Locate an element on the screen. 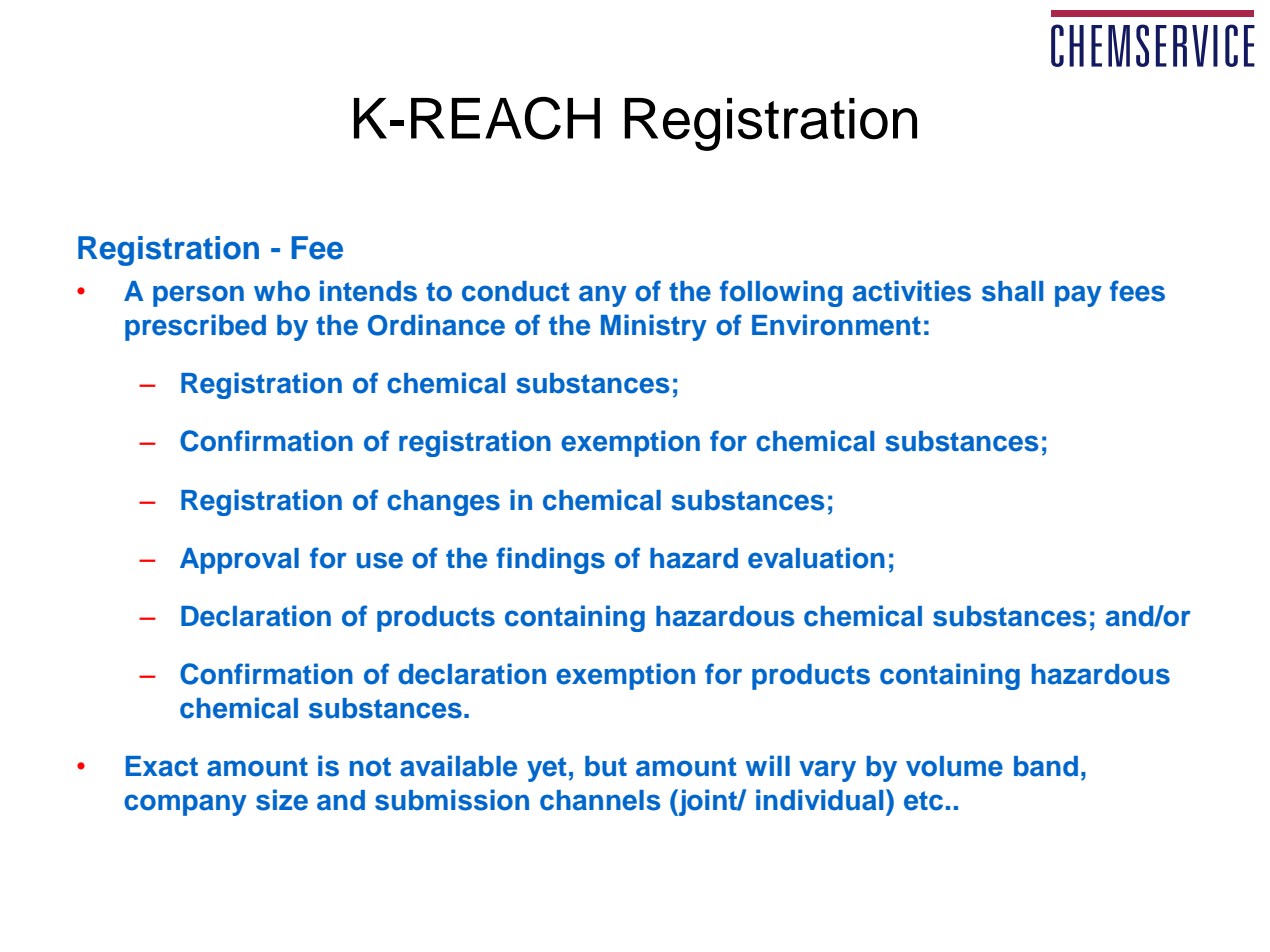 Image resolution: width=1270 pixels, height=952 pixels. pay is located at coordinates (1078, 296).
